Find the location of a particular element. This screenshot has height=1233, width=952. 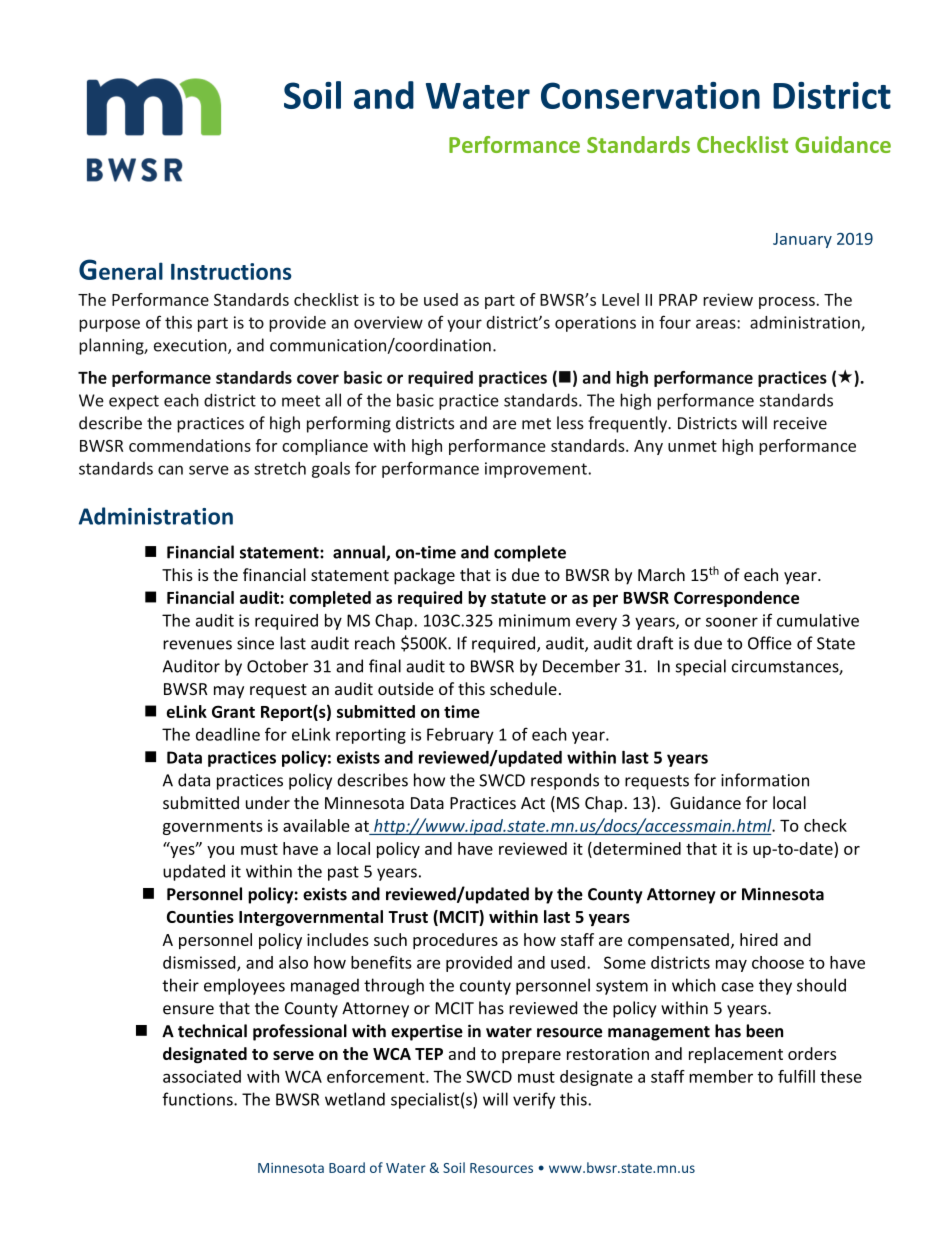

Instructions is located at coordinates (231, 271).
